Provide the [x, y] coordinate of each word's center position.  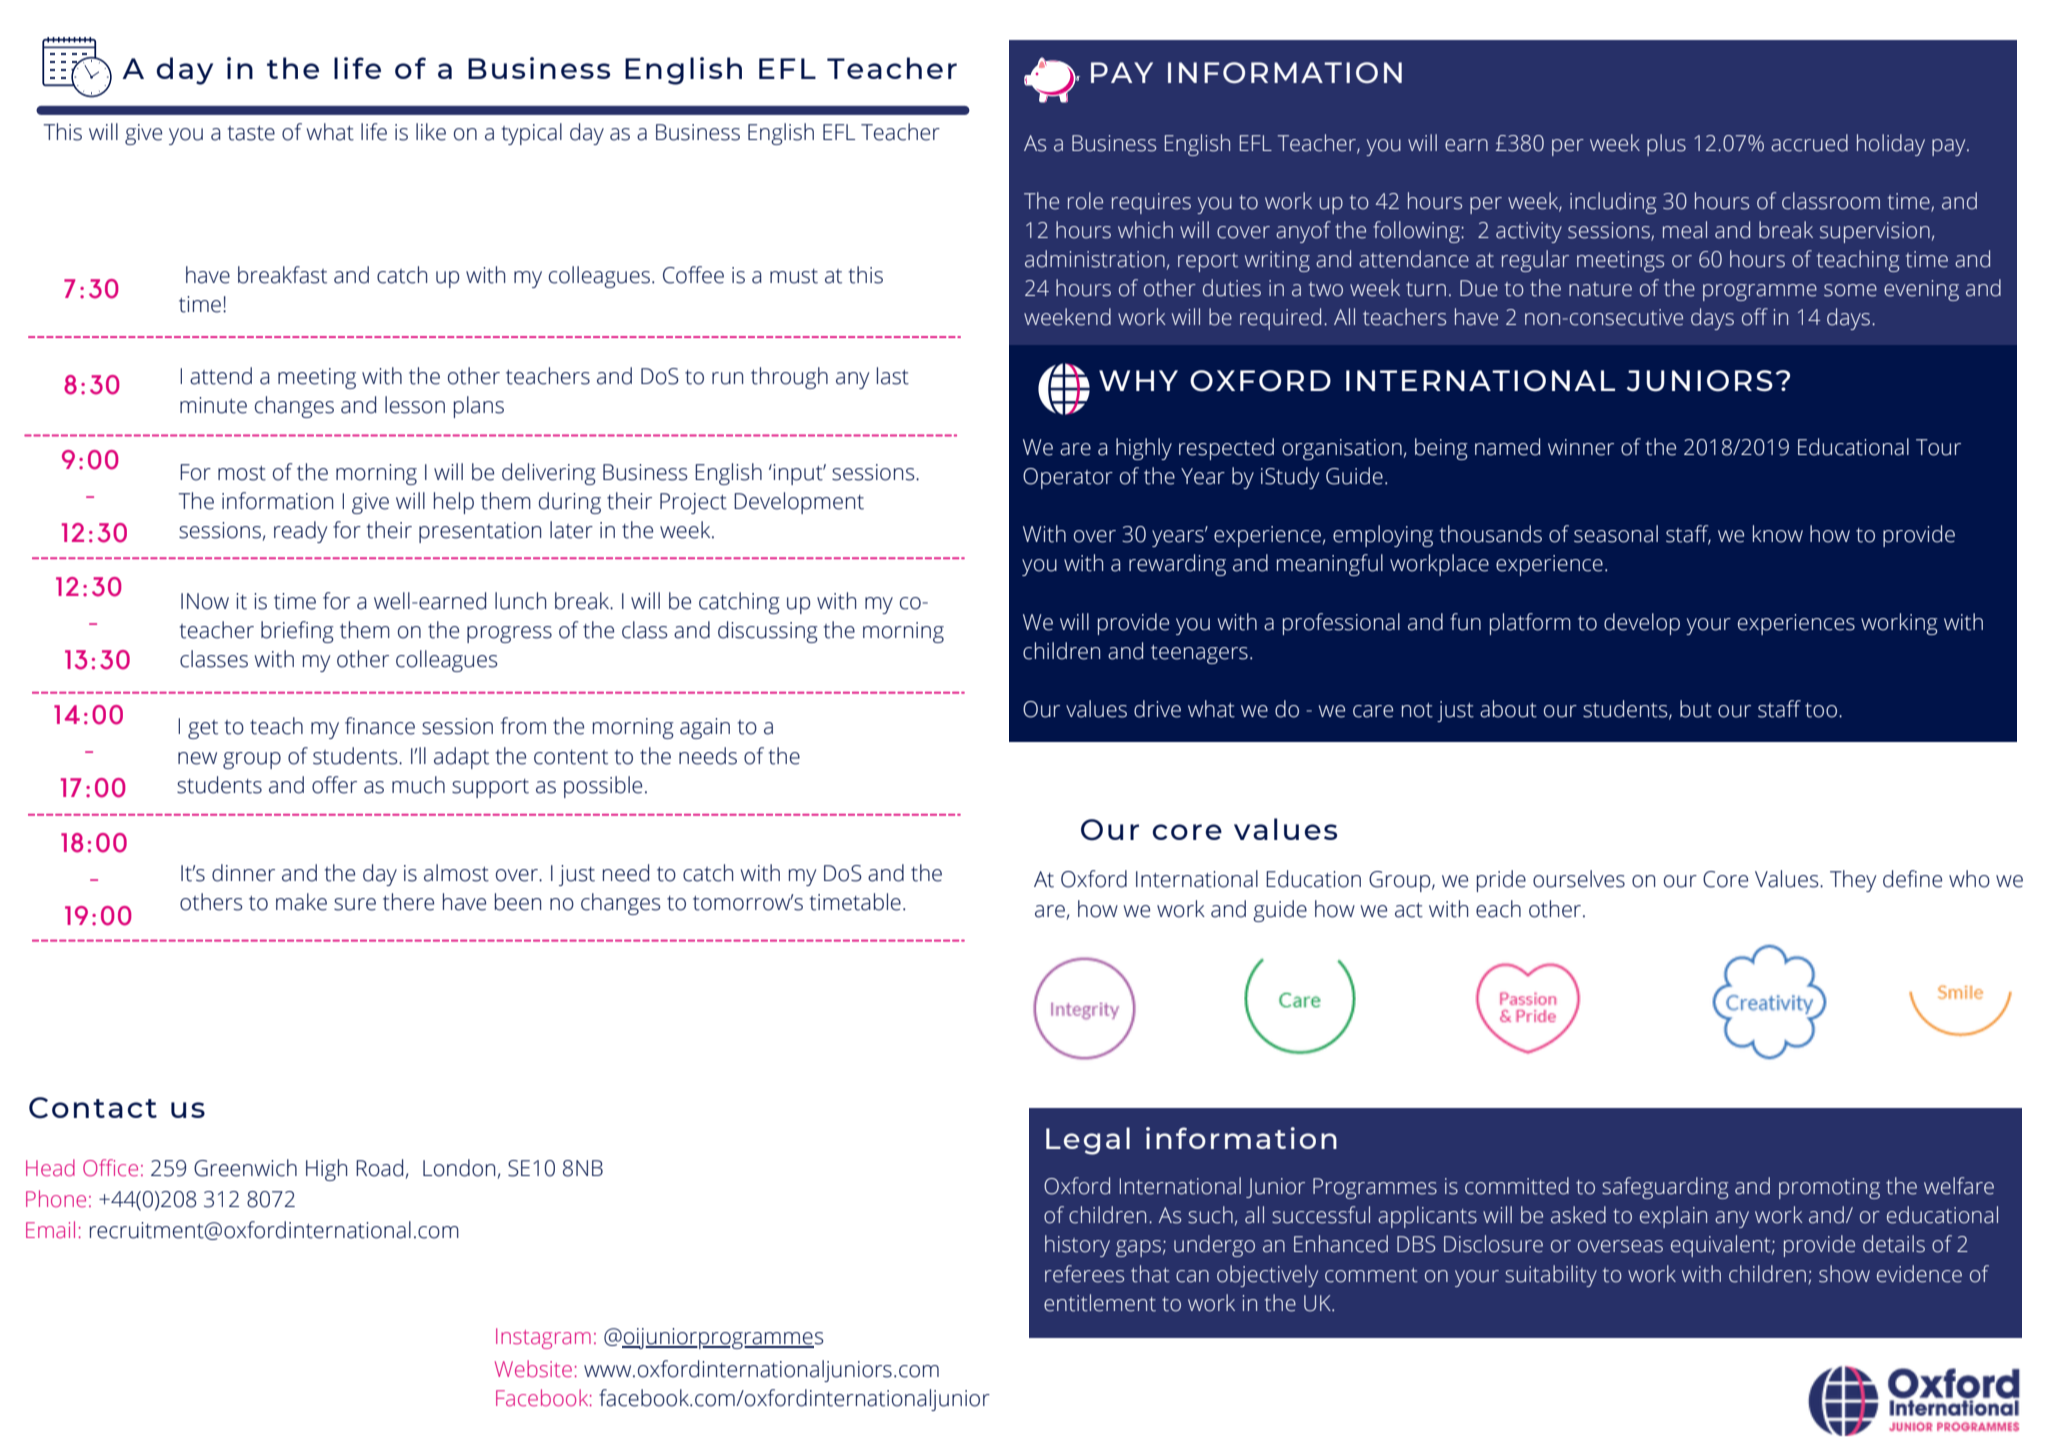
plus [1666, 145]
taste [251, 133]
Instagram [543, 1338]
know [1778, 534]
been [518, 902]
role [1085, 201]
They [1853, 881]
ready [300, 532]
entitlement [1100, 1303]
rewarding [1177, 565]
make [301, 902]
